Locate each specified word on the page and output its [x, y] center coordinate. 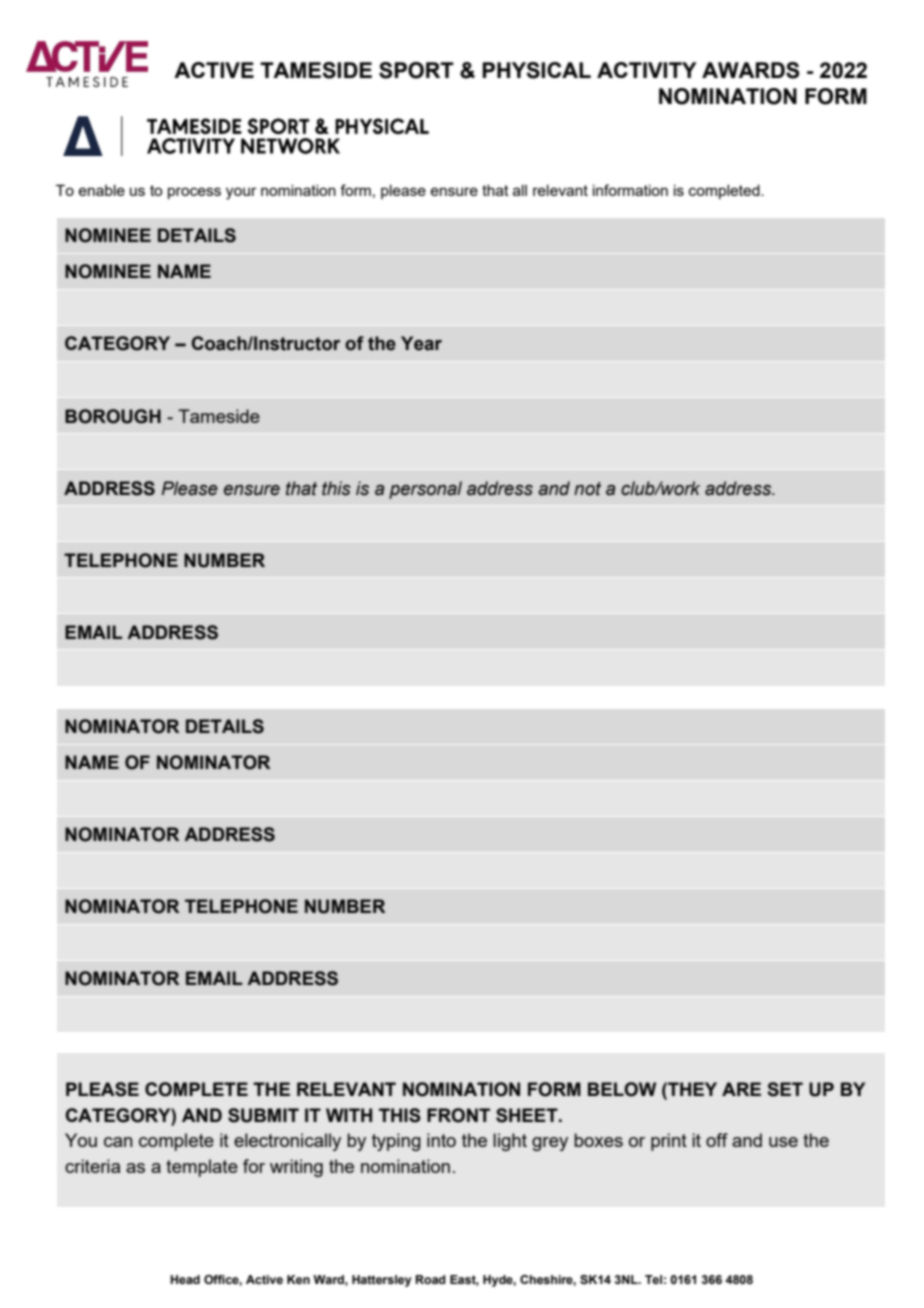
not [587, 489]
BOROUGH [113, 416]
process [194, 193]
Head [185, 1279]
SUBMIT [263, 1115]
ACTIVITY [647, 70]
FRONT [458, 1115]
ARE [741, 1089]
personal [425, 490]
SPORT [416, 70]
